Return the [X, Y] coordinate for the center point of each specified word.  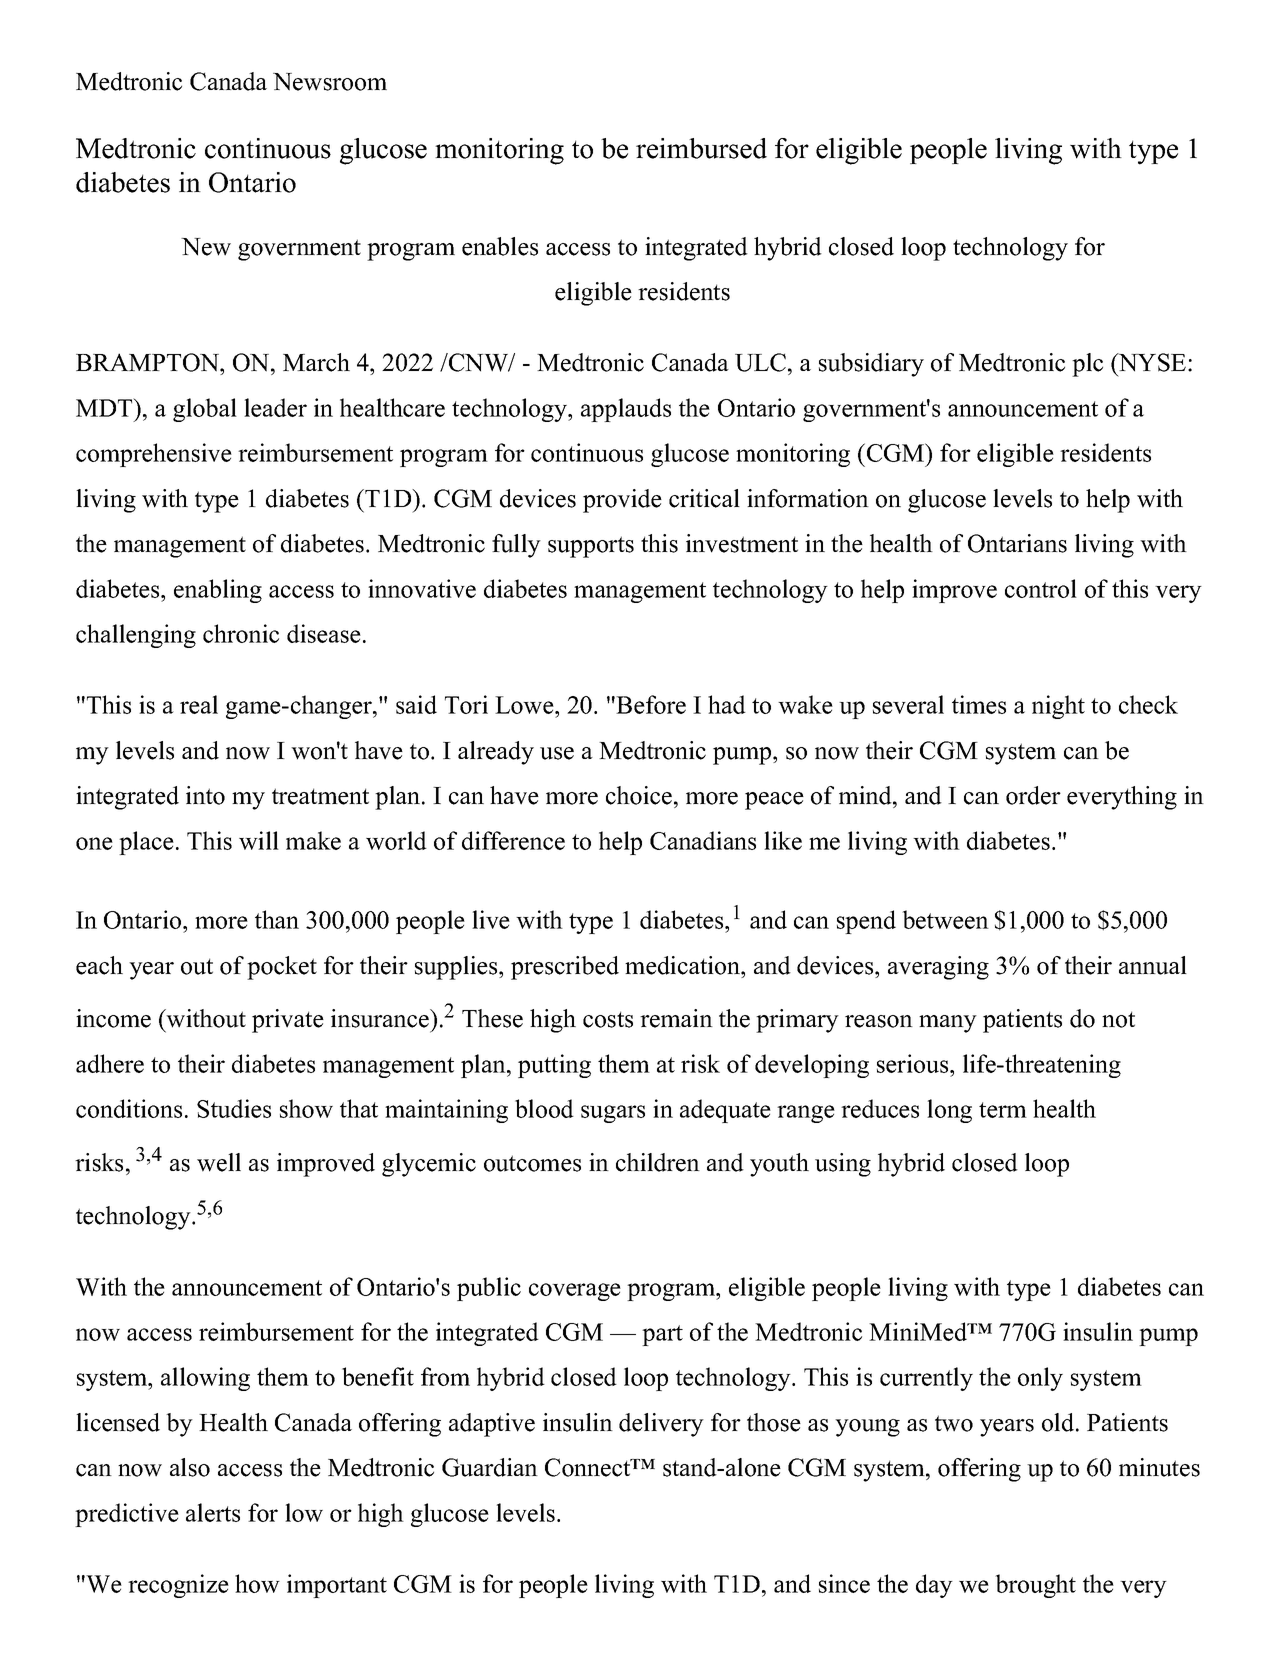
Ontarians [1017, 543]
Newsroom [330, 82]
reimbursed [701, 148]
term [1003, 1110]
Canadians [703, 840]
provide [622, 501]
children [658, 1162]
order [1033, 795]
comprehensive [154, 455]
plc [1087, 365]
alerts [213, 1512]
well [219, 1162]
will [259, 840]
